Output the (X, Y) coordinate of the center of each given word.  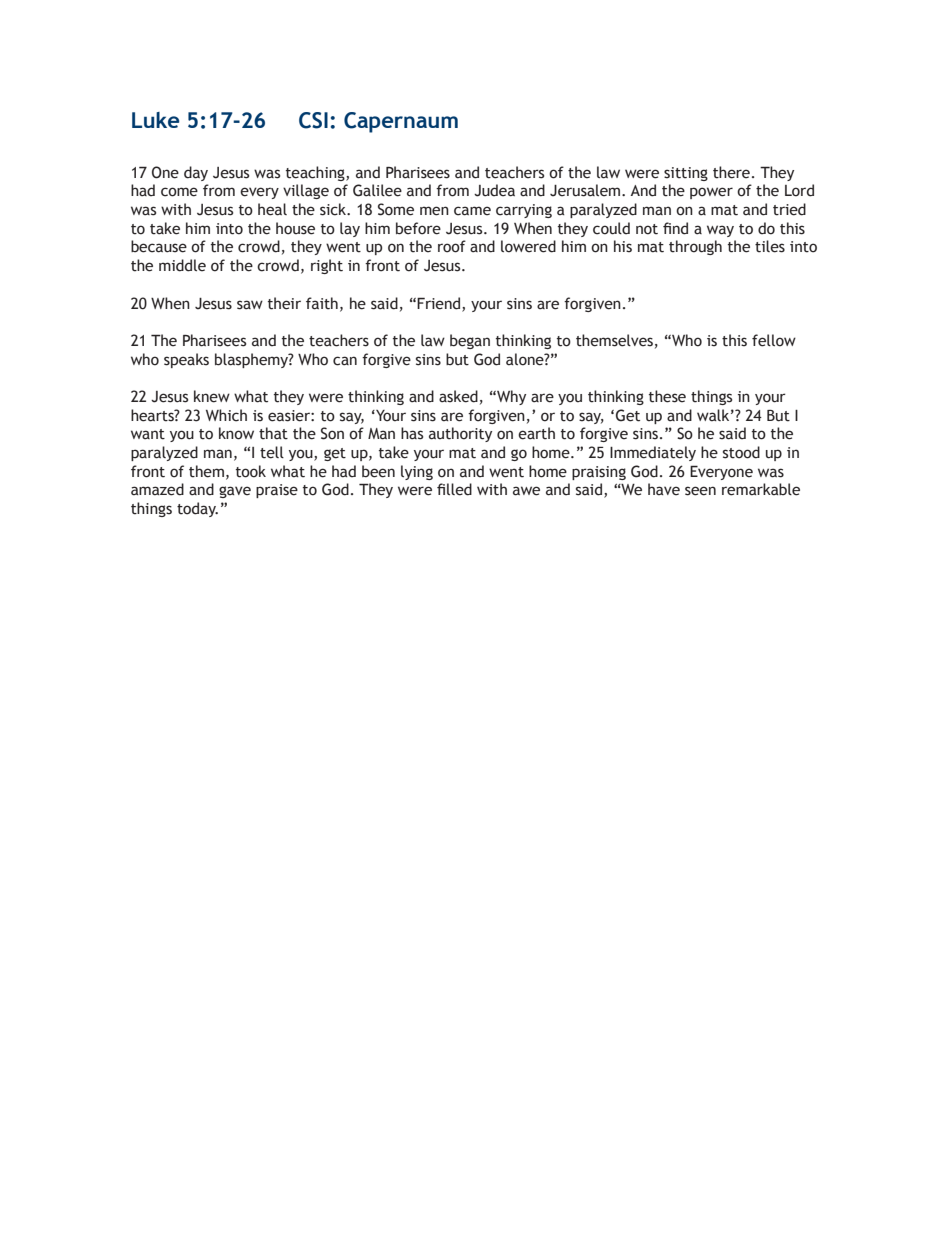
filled (454, 489)
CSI (313, 120)
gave (235, 492)
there (731, 172)
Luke (156, 120)
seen (700, 491)
